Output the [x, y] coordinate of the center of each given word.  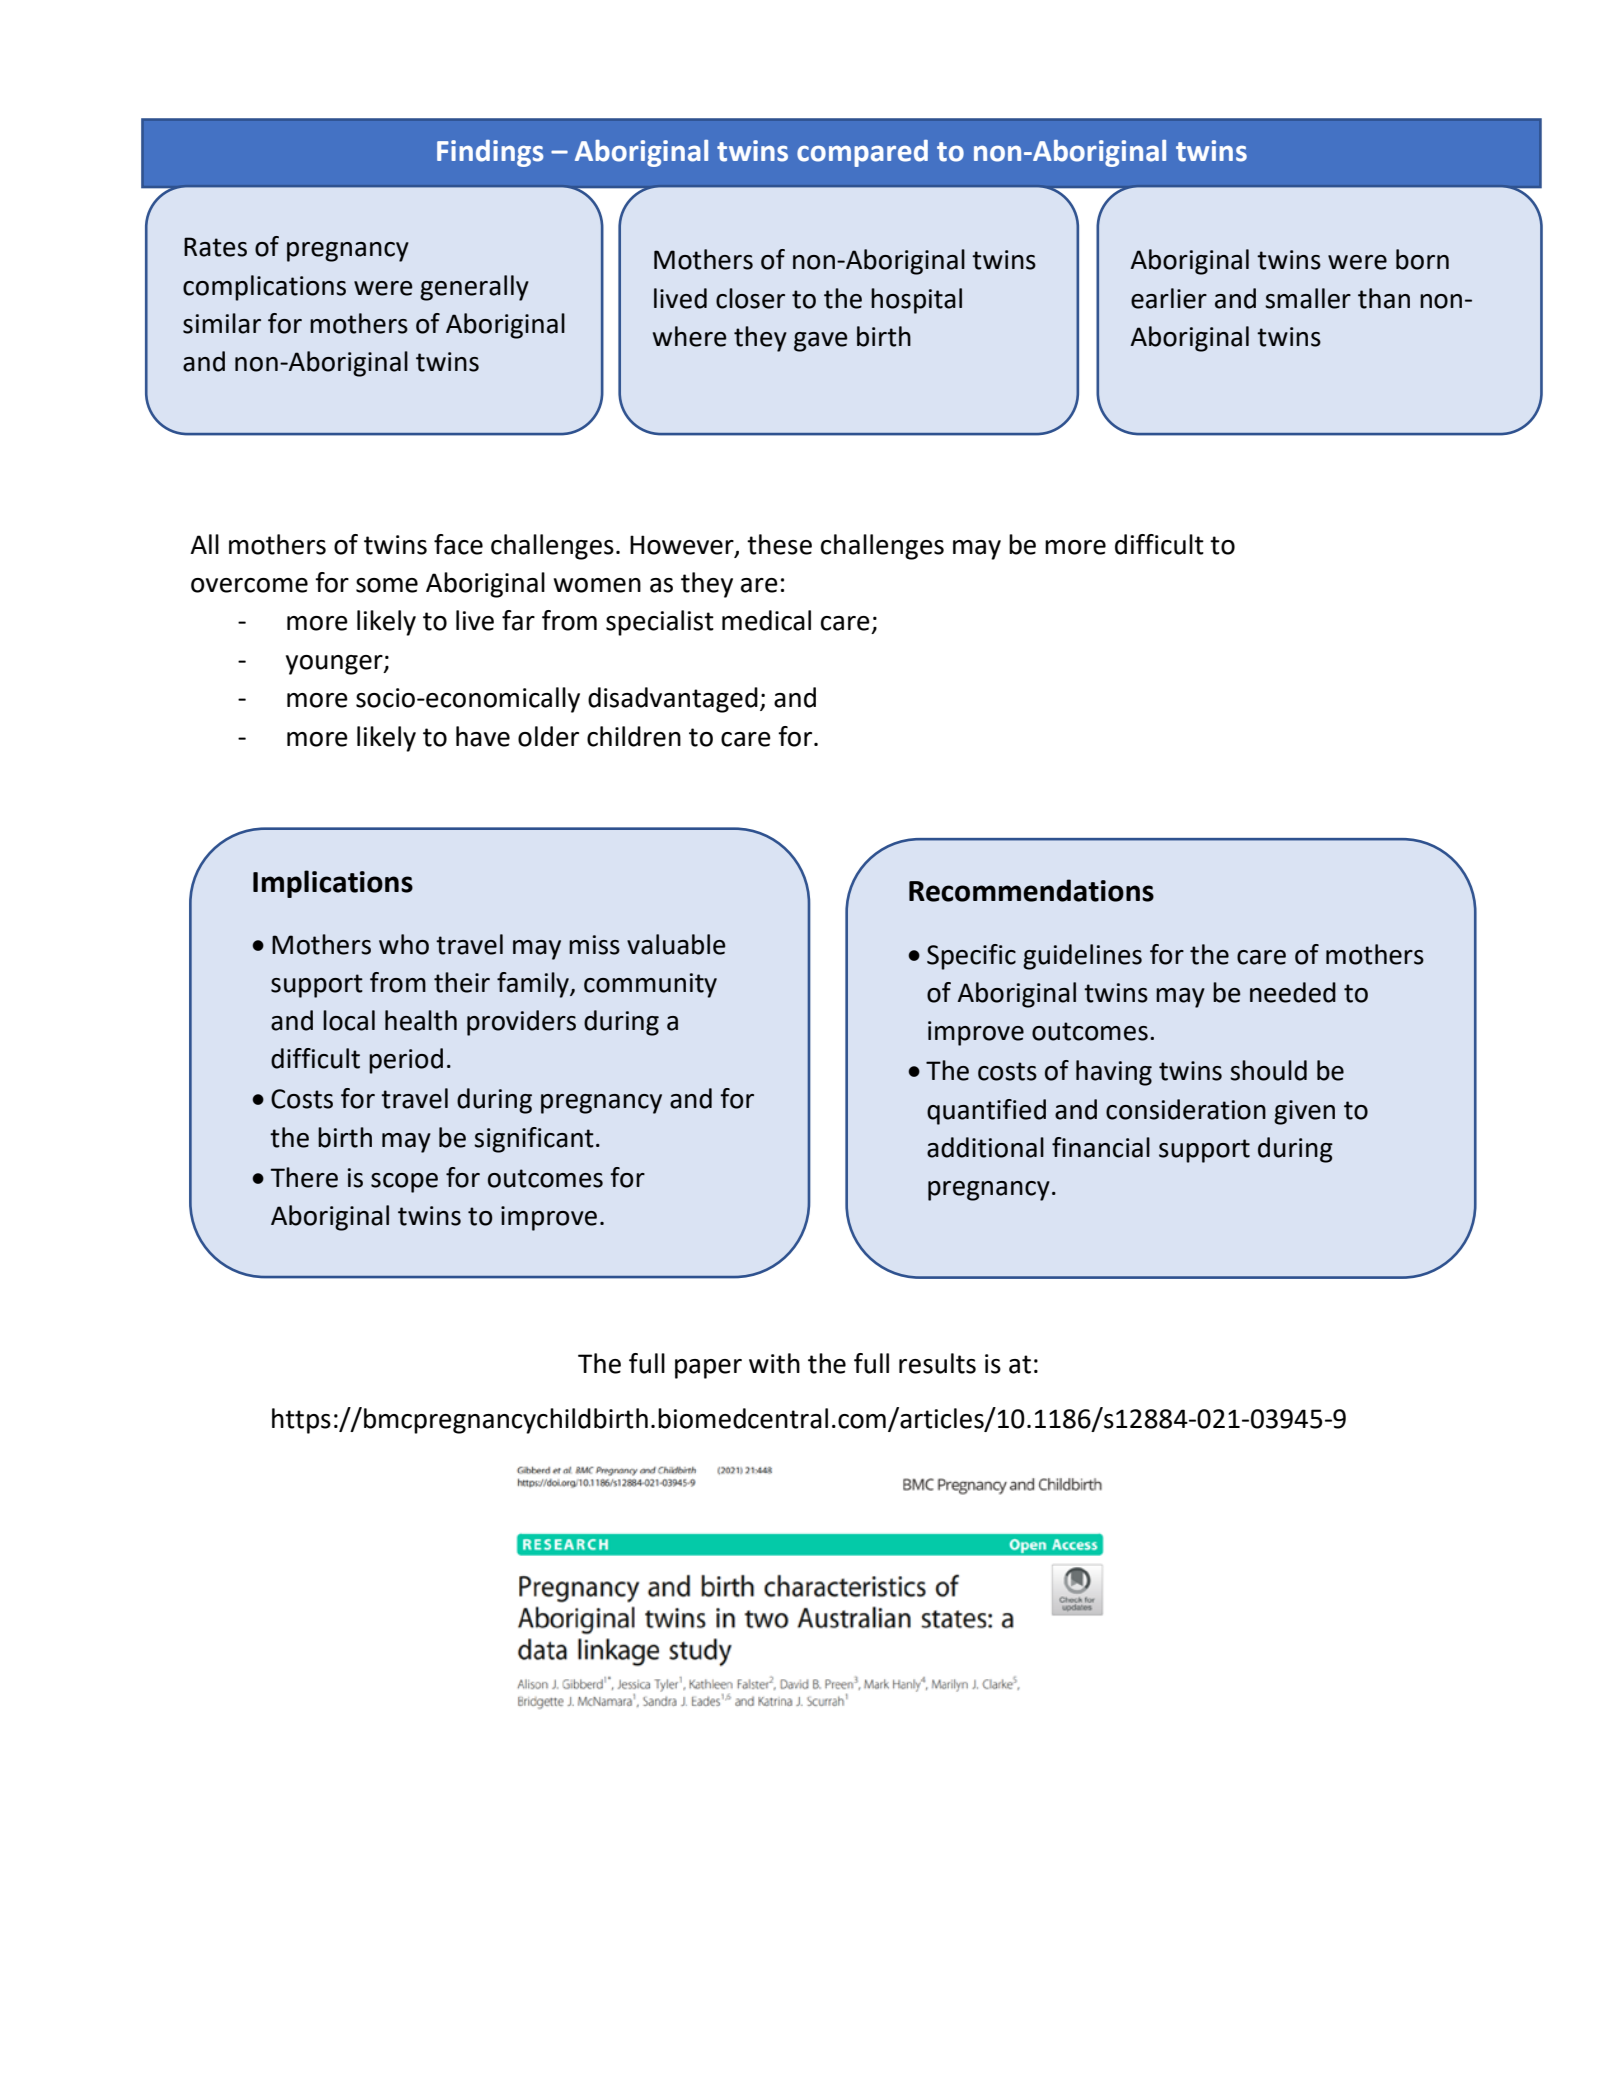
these [779, 544]
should [1268, 1070]
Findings [490, 153]
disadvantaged [673, 700]
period [406, 1061]
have [483, 736]
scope [404, 1183]
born [1422, 259]
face [458, 544]
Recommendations [1031, 890]
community [650, 985]
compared [862, 153]
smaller [1308, 298]
